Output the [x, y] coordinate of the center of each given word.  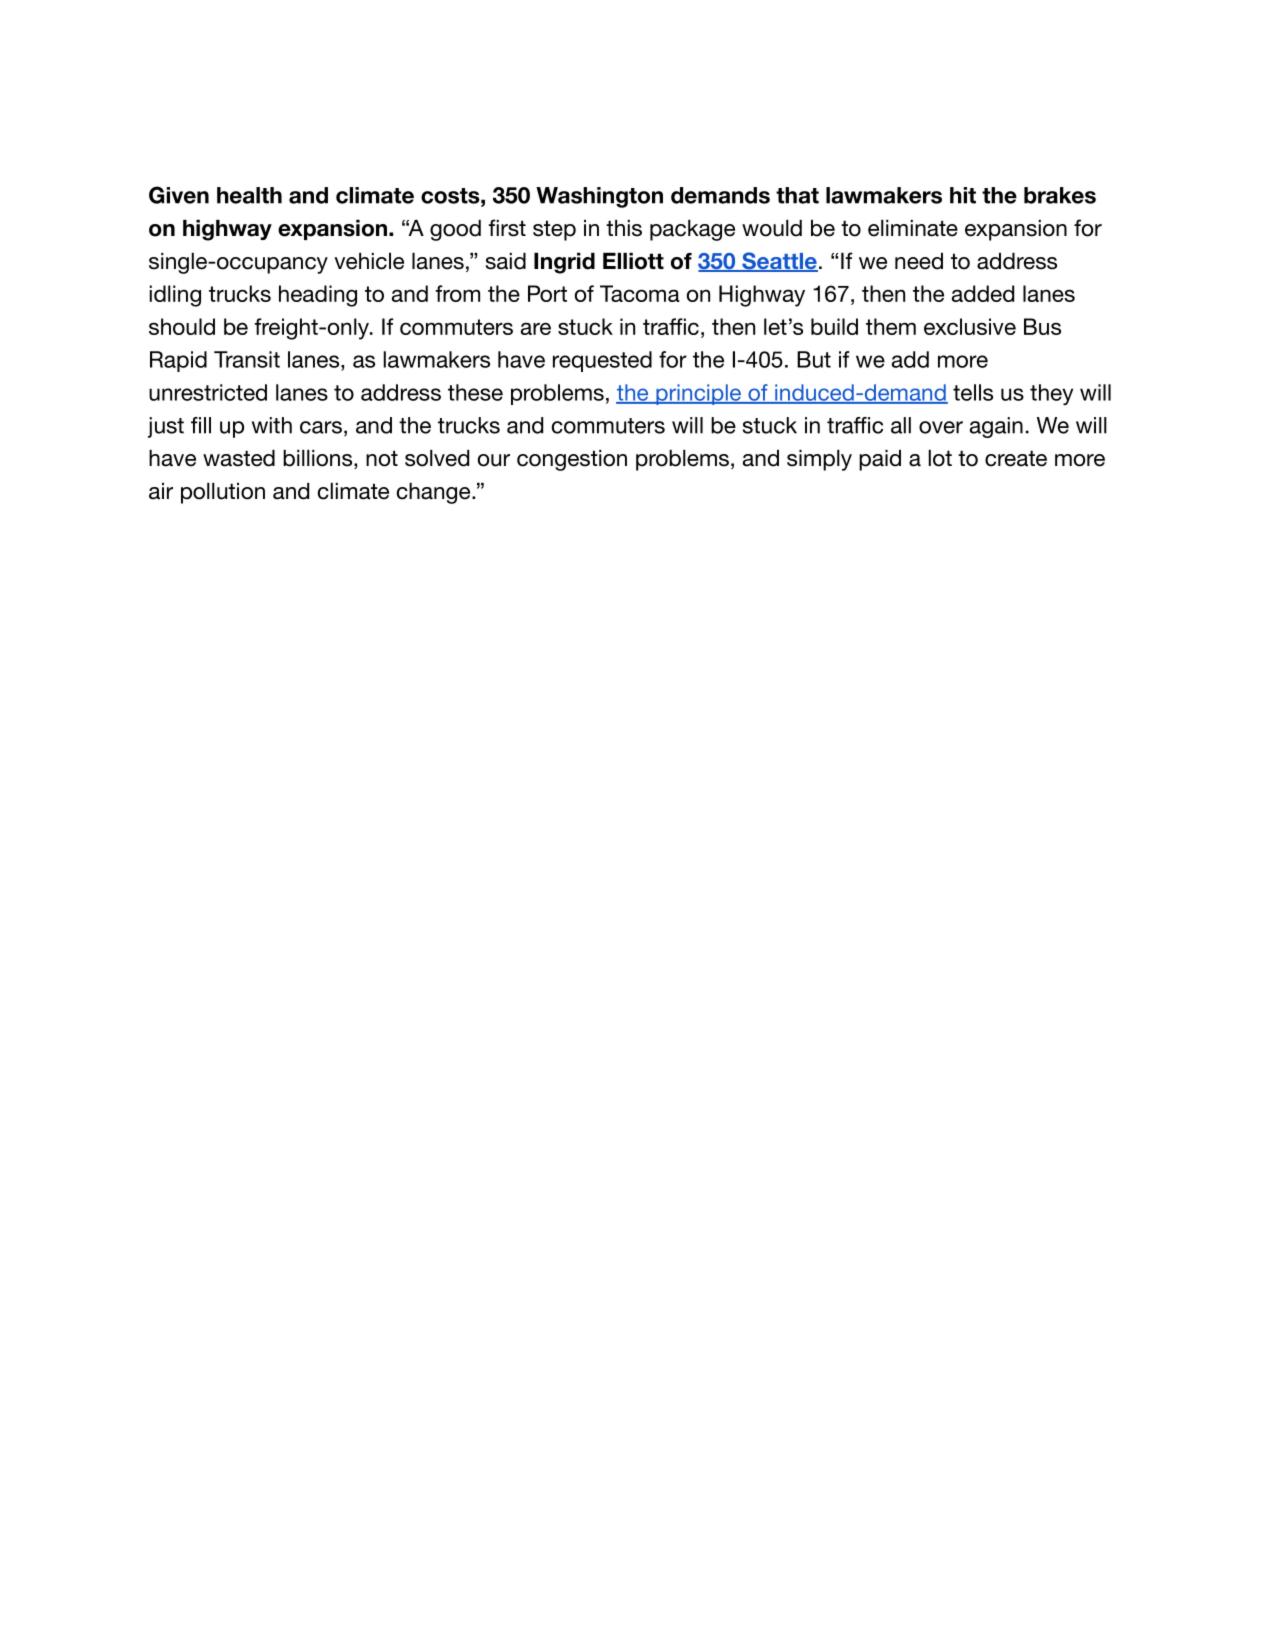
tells [973, 392]
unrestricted [208, 392]
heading [318, 296]
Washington [599, 197]
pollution [223, 493]
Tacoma [640, 293]
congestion [572, 460]
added [983, 293]
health [249, 195]
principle [698, 394]
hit [963, 195]
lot [940, 458]
